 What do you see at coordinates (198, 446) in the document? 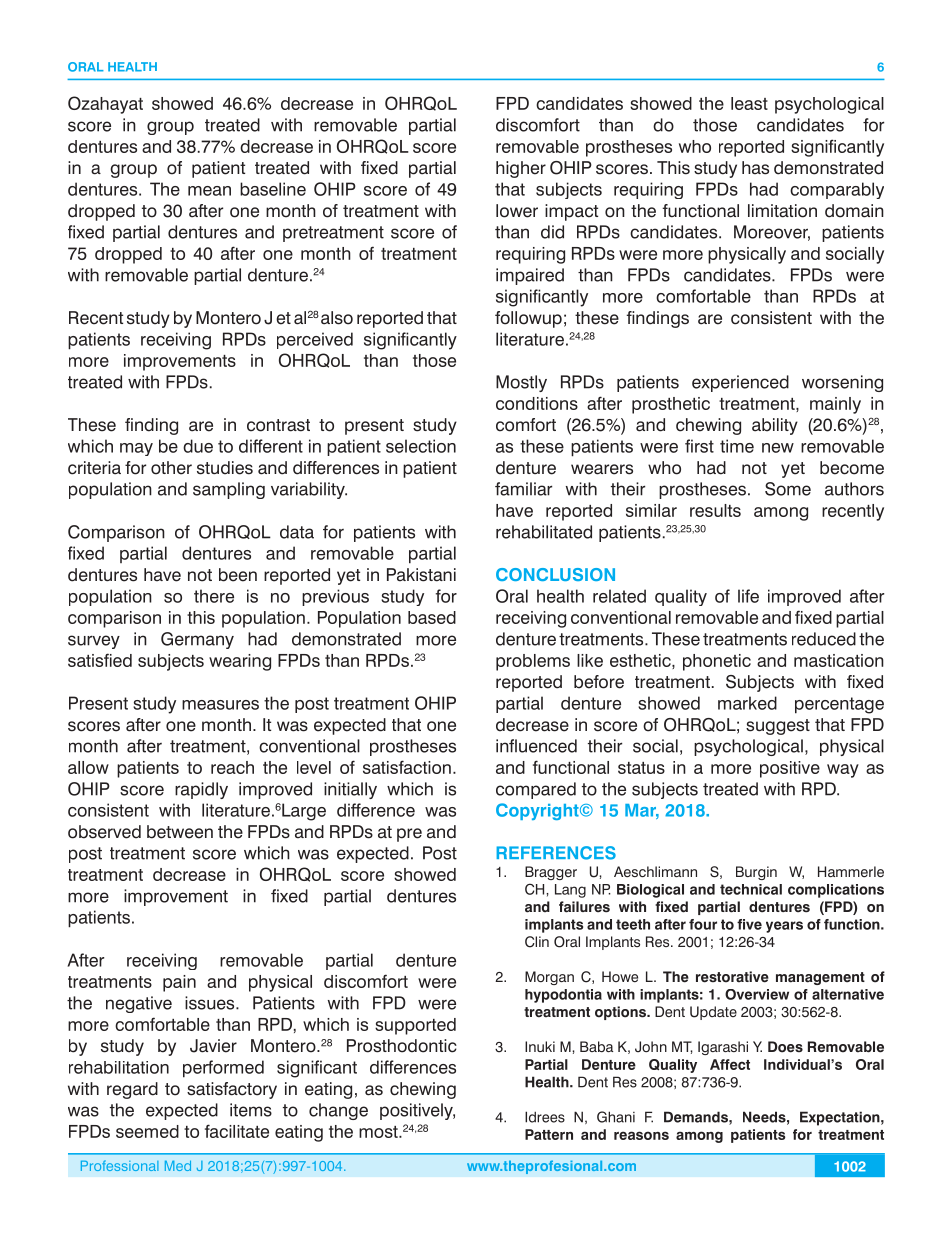
I see `due` at bounding box center [198, 446].
